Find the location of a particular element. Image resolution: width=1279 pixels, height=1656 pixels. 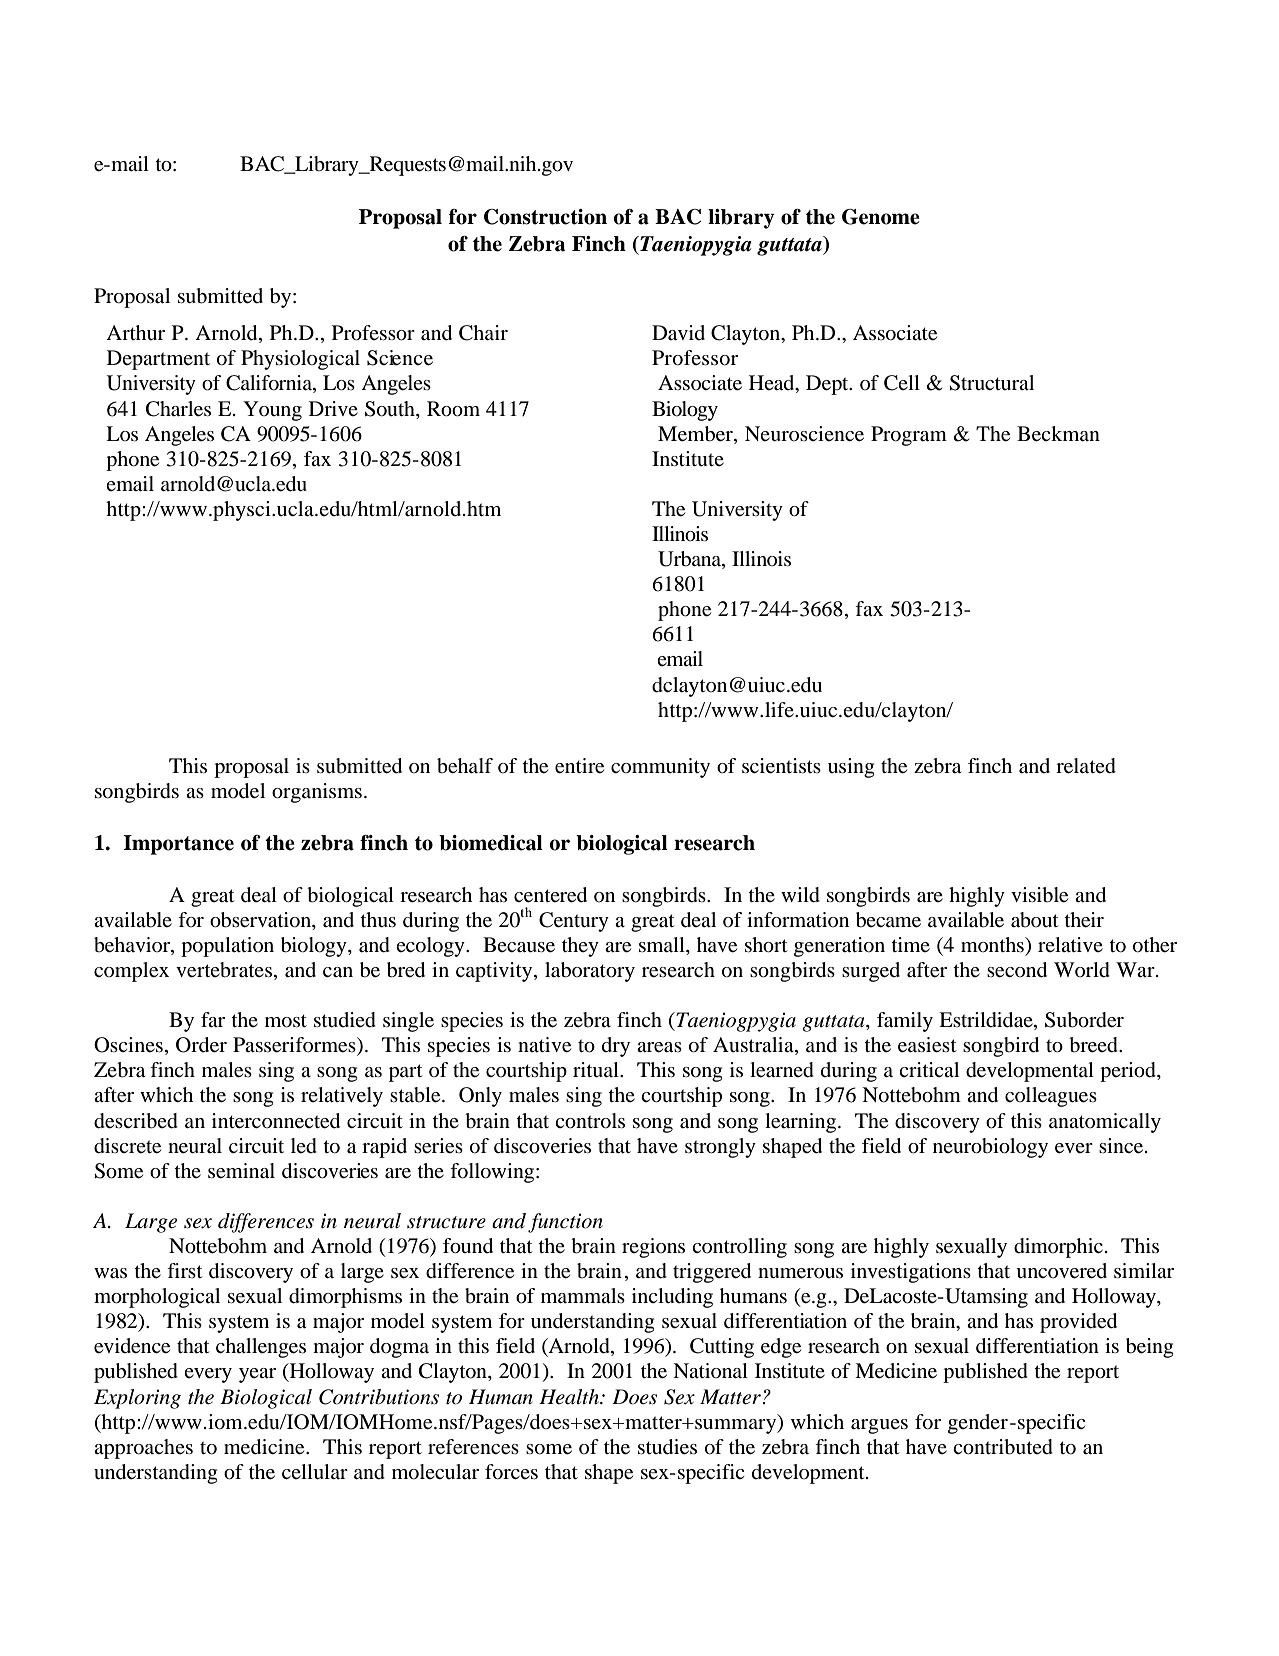

community is located at coordinates (660, 768).
